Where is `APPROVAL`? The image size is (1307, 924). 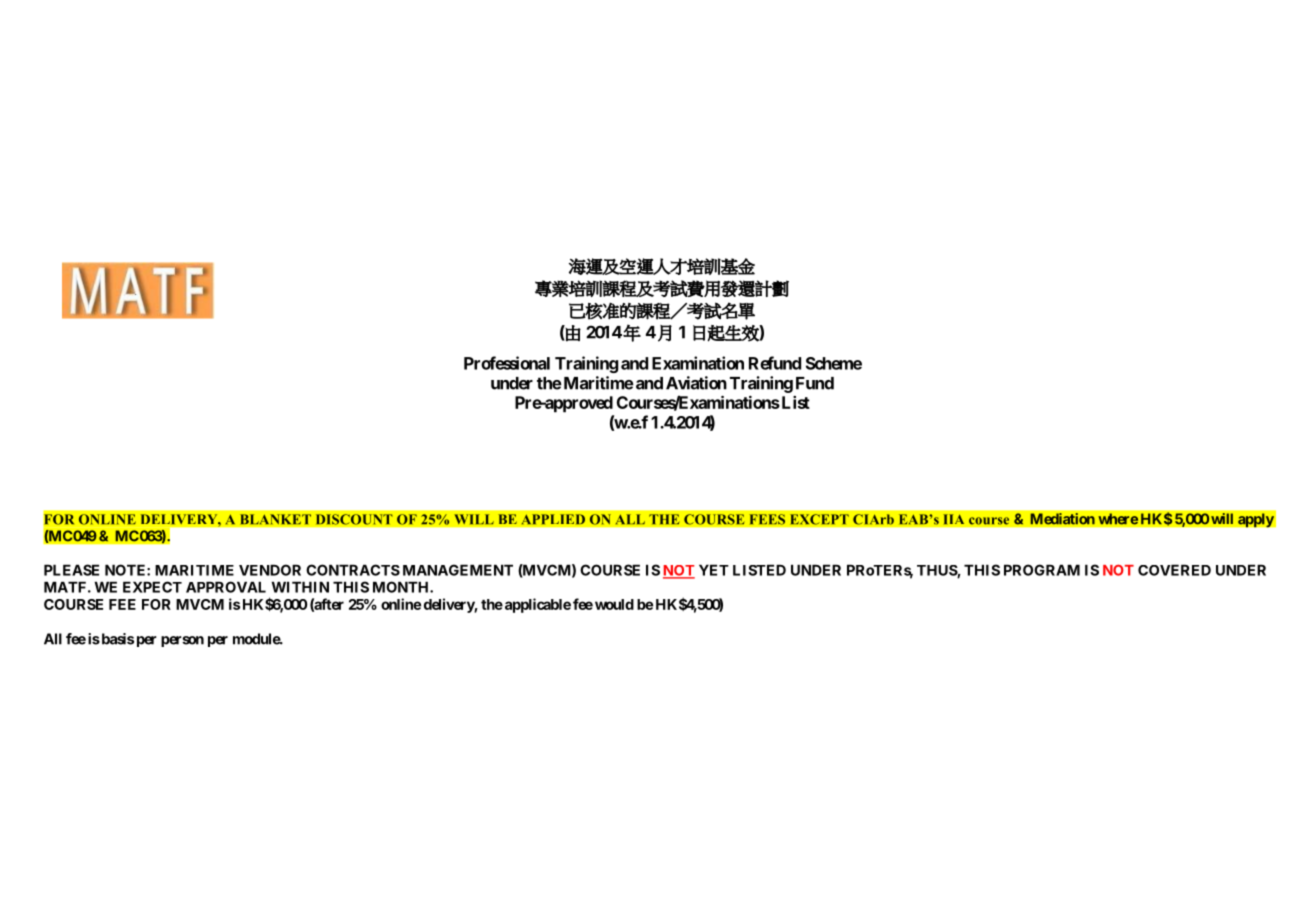 APPROVAL is located at coordinates (226, 587).
